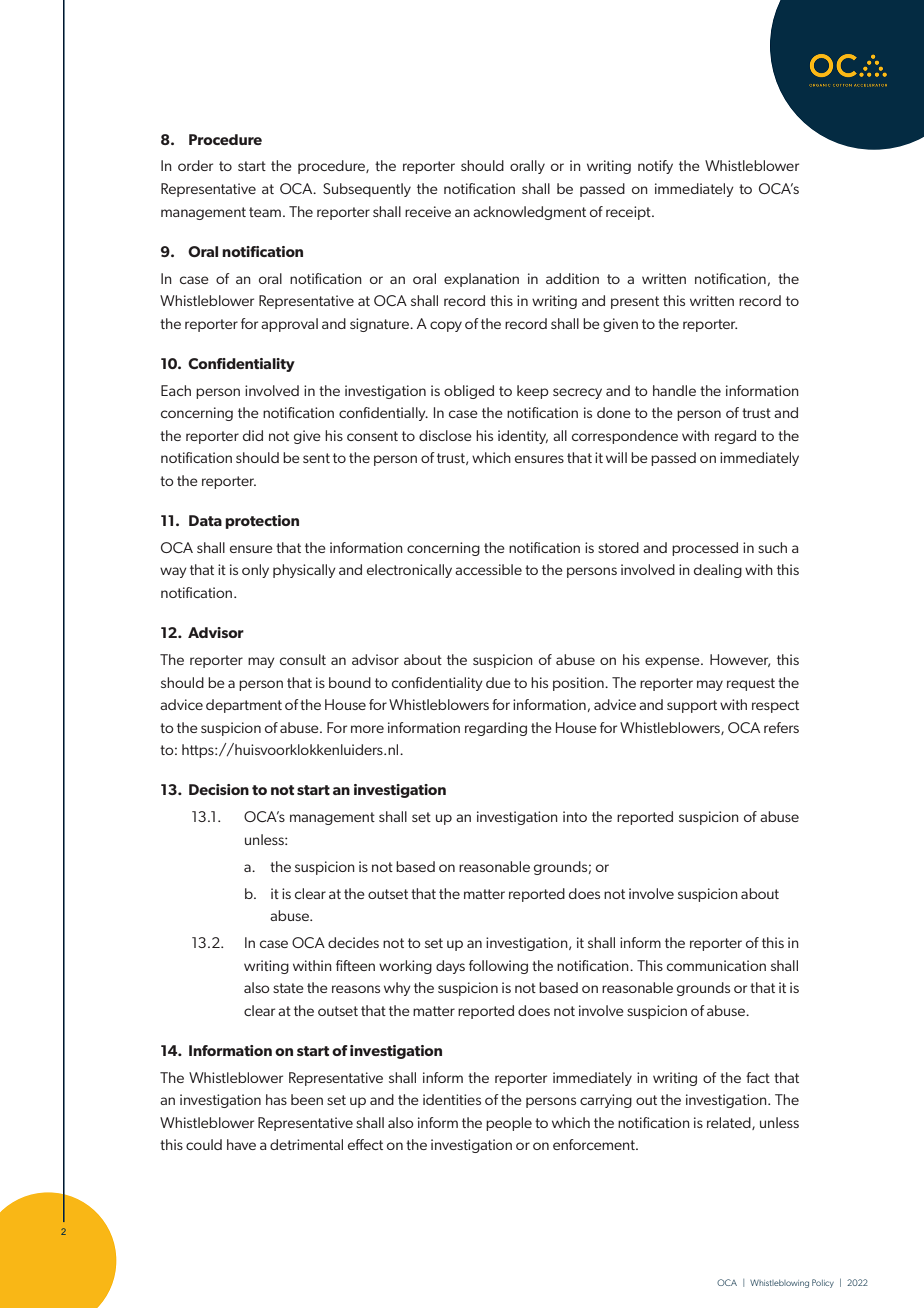 This image has height=1308, width=924. I want to click on team, so click(265, 212).
